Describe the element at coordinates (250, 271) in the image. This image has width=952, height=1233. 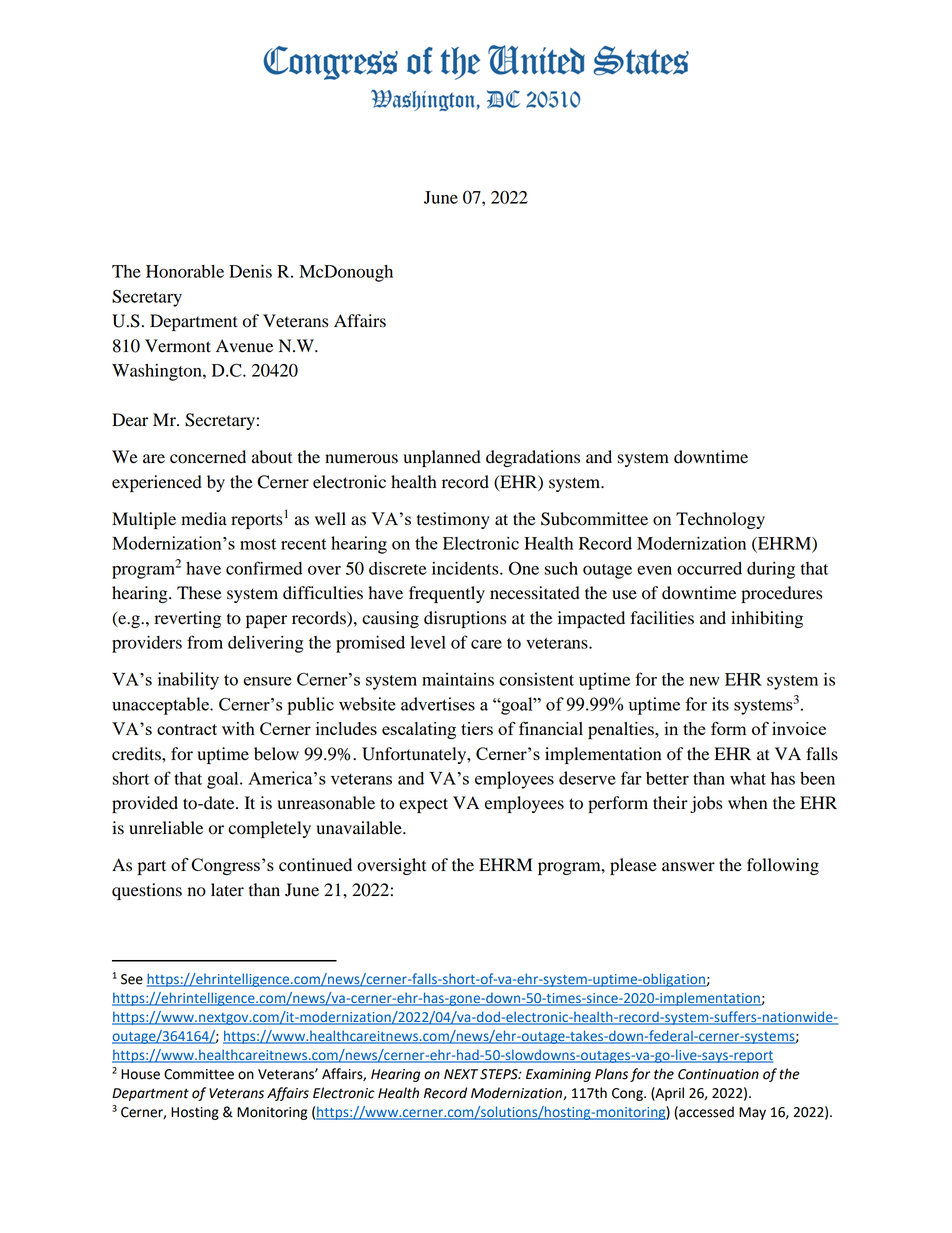
I see `Denis` at that location.
